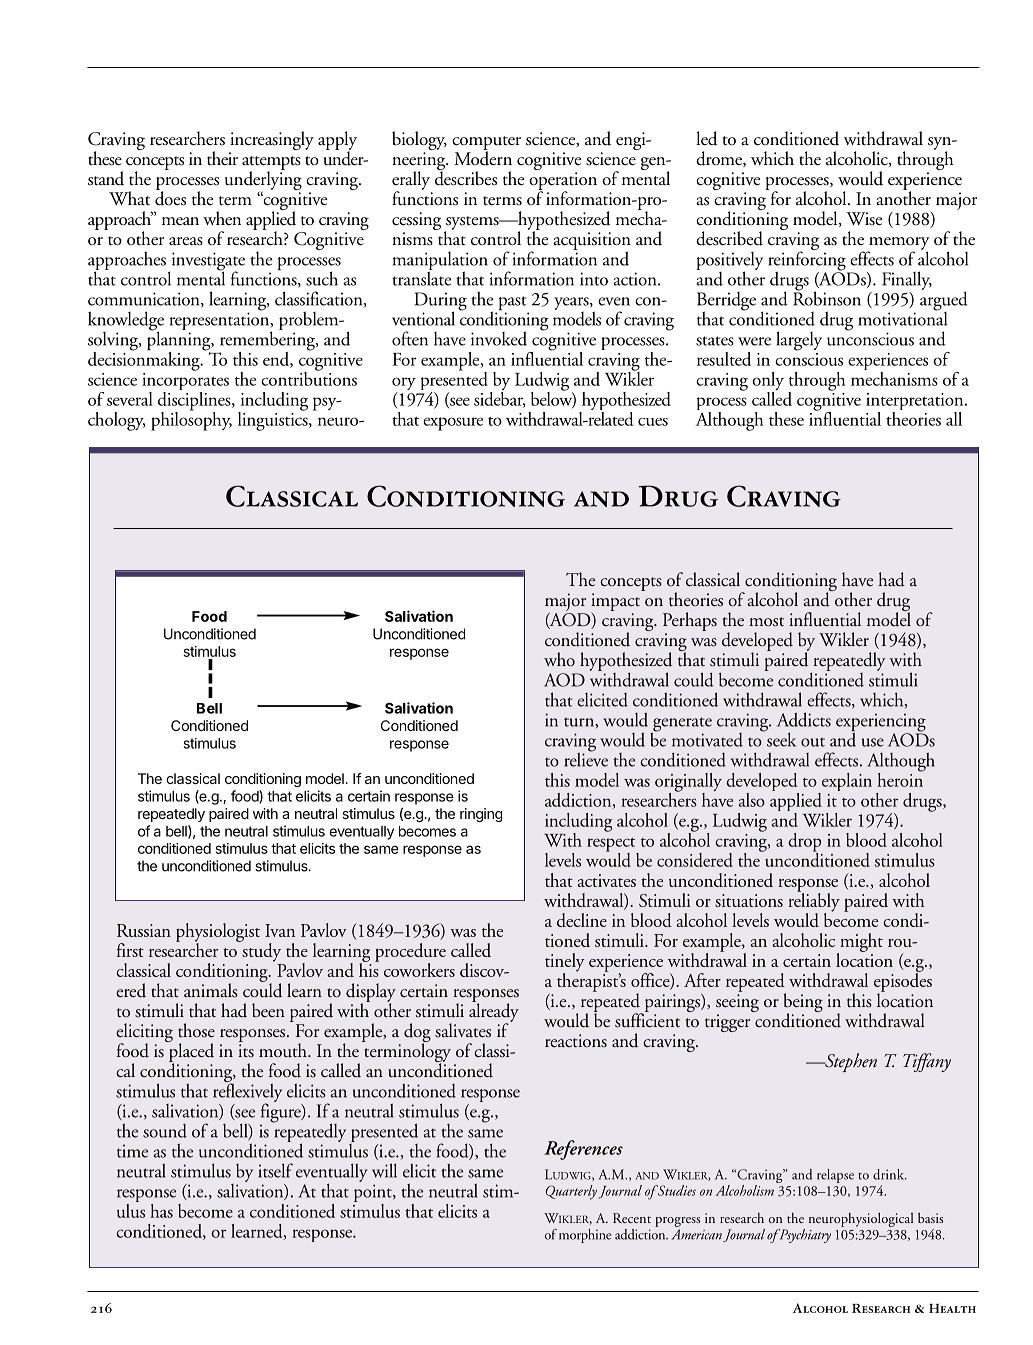 Image resolution: width=1033 pixels, height=1345 pixels. Describe the element at coordinates (615, 602) in the screenshot. I see `impact` at that location.
